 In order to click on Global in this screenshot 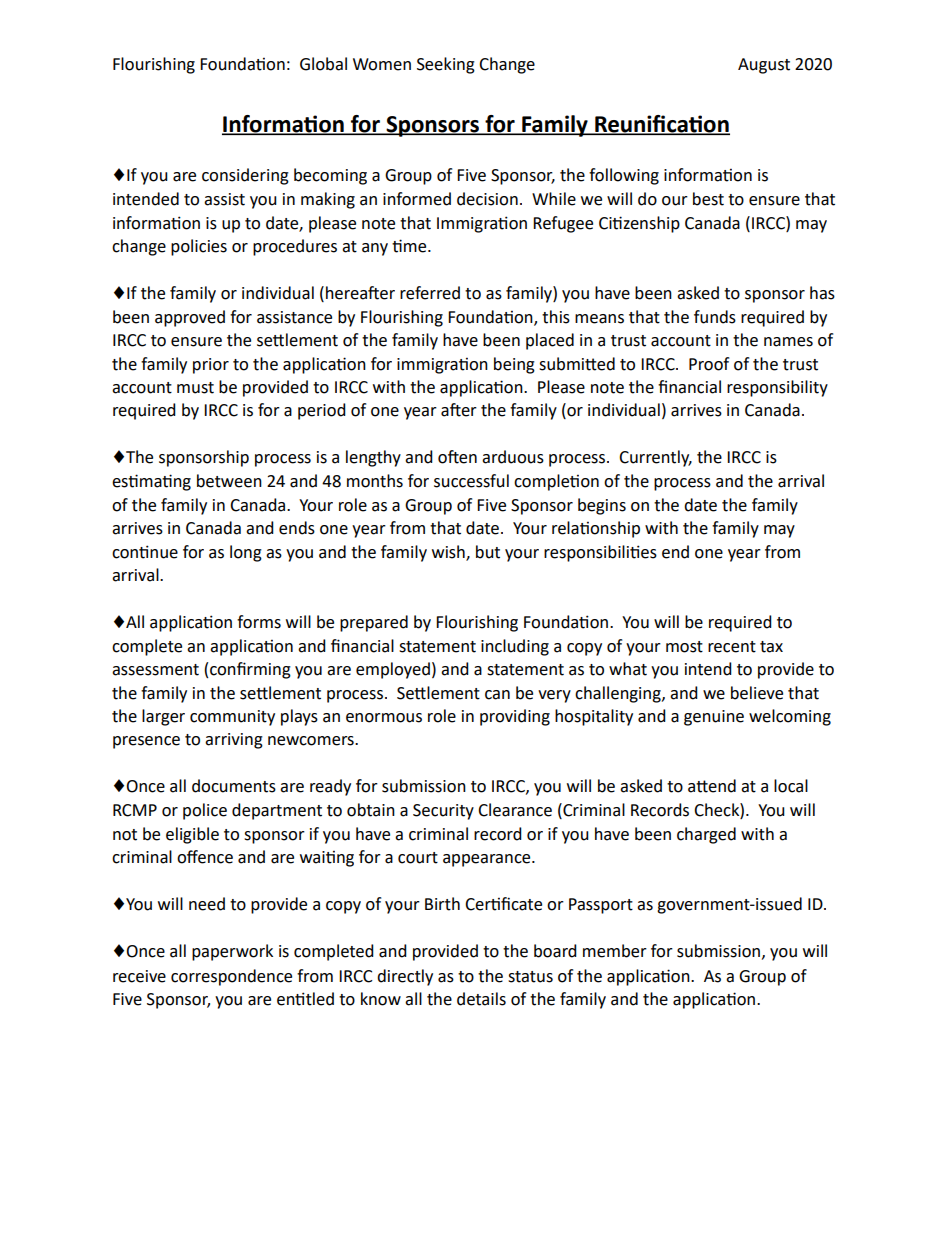, I will do `click(323, 64)`.
